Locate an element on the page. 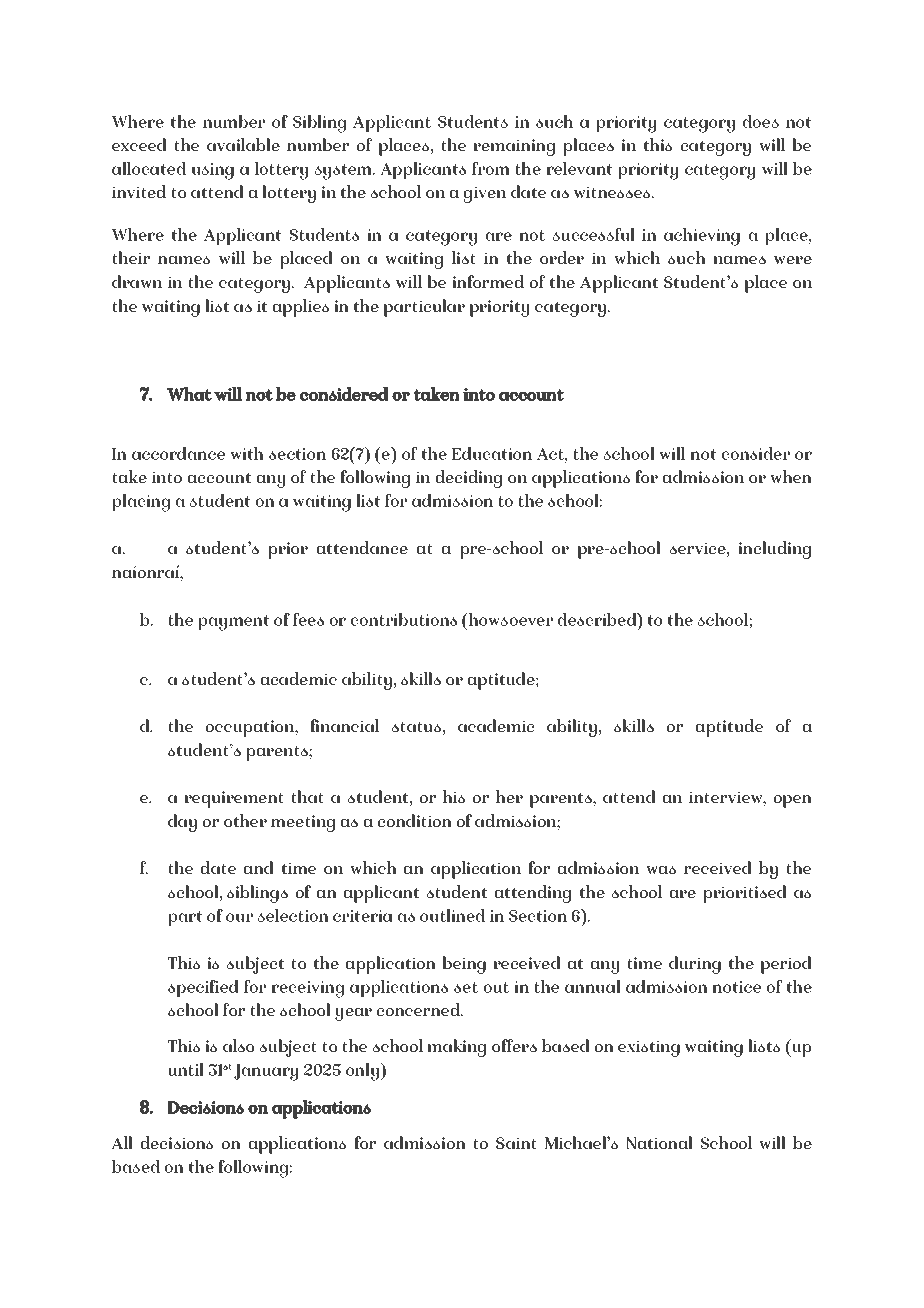 This page has height=1308, width=924. payment is located at coordinates (234, 623).
